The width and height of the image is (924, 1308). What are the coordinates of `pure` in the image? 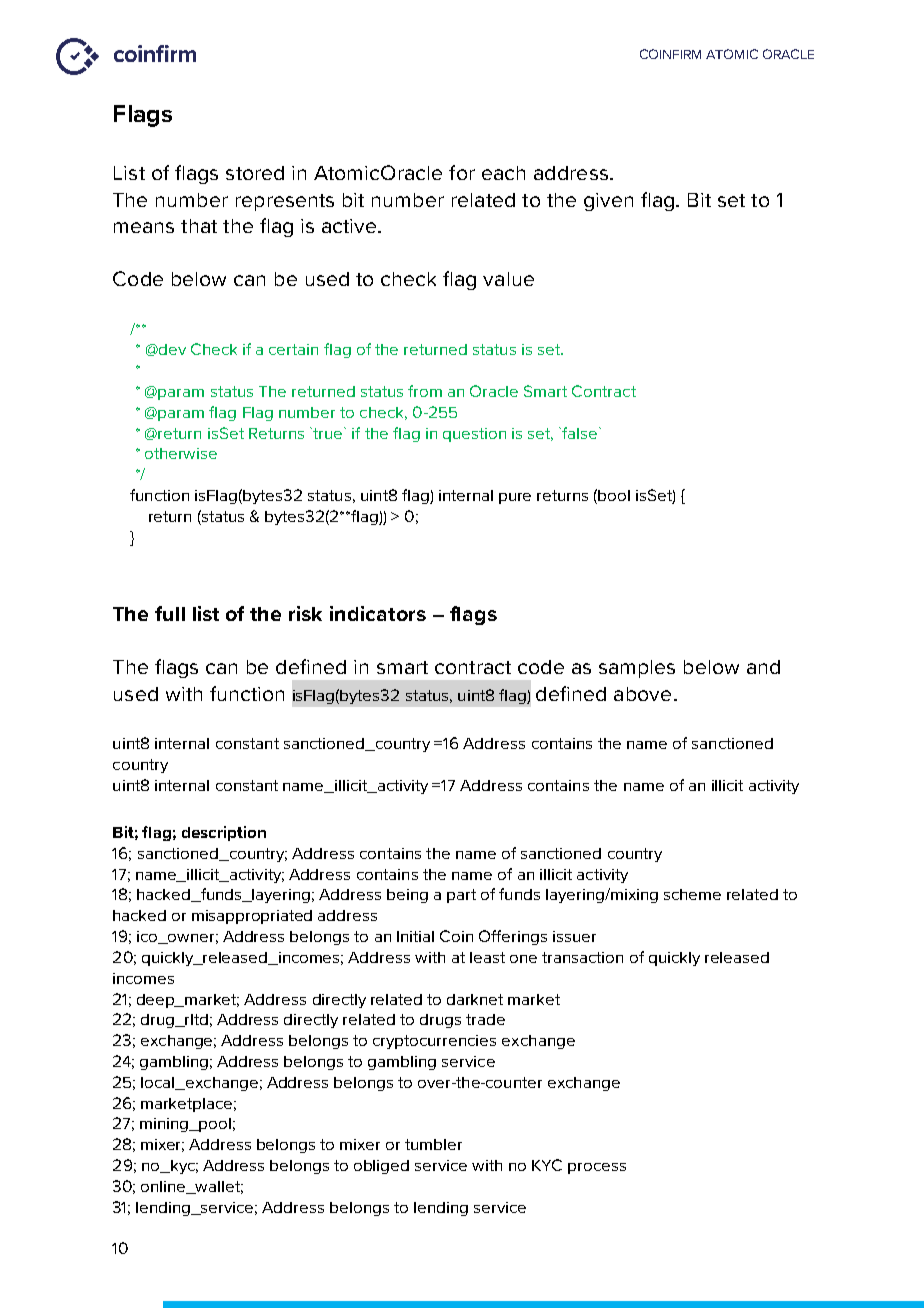 It's located at (515, 498).
